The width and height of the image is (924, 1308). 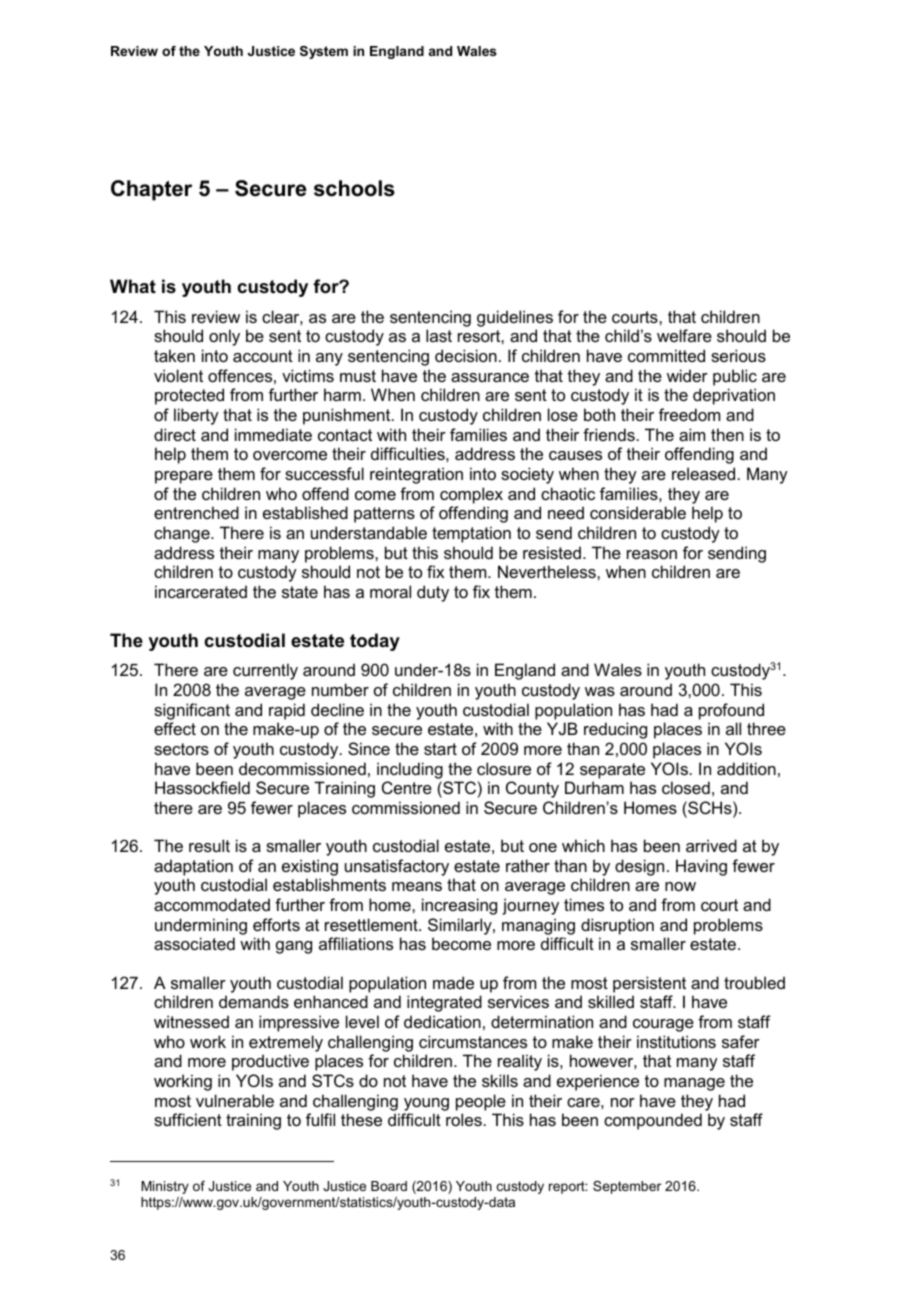 What do you see at coordinates (188, 1119) in the image?
I see `sufficient` at bounding box center [188, 1119].
